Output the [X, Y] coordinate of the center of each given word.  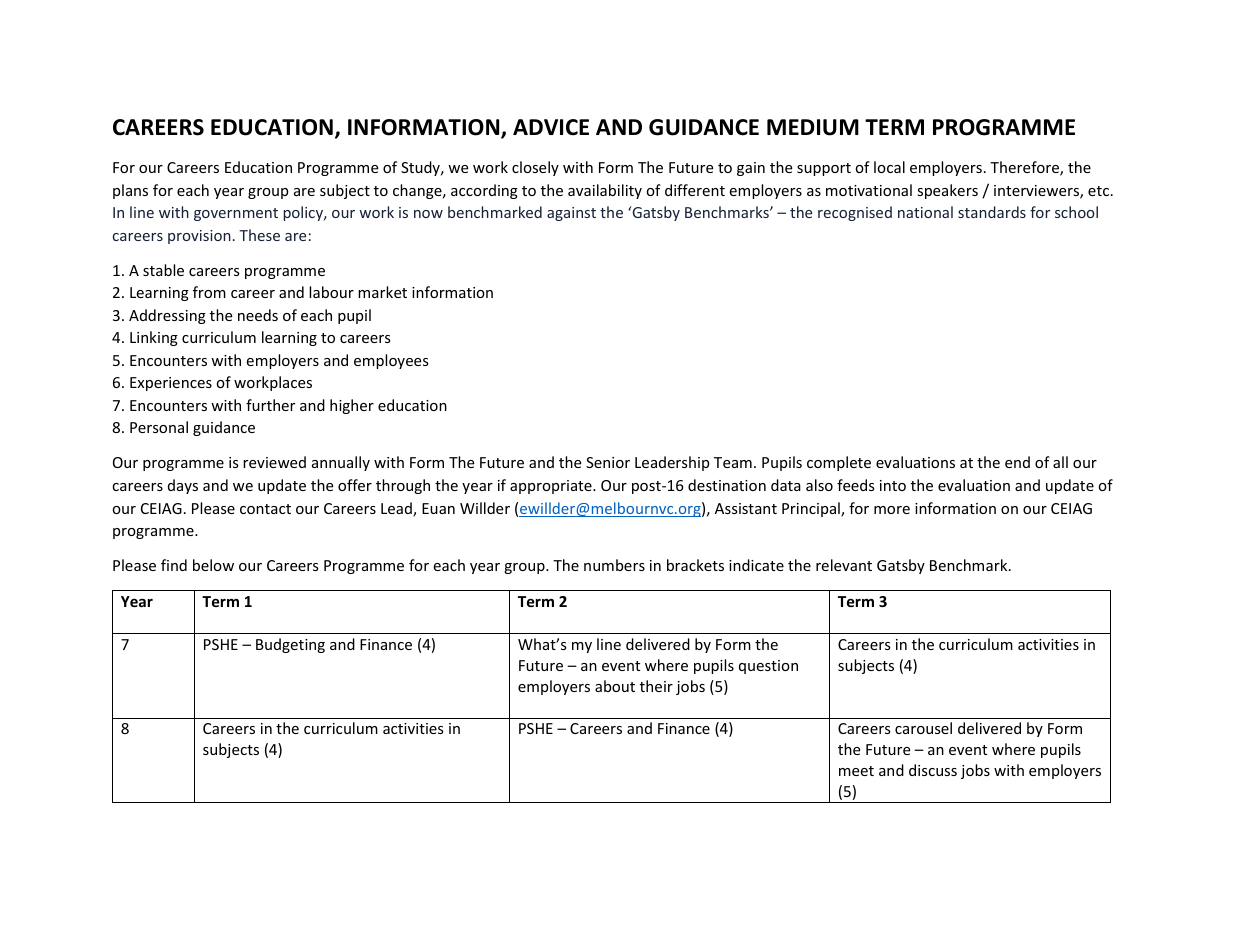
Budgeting [290, 645]
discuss [933, 770]
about [615, 686]
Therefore [1025, 168]
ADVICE [551, 127]
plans [130, 191]
